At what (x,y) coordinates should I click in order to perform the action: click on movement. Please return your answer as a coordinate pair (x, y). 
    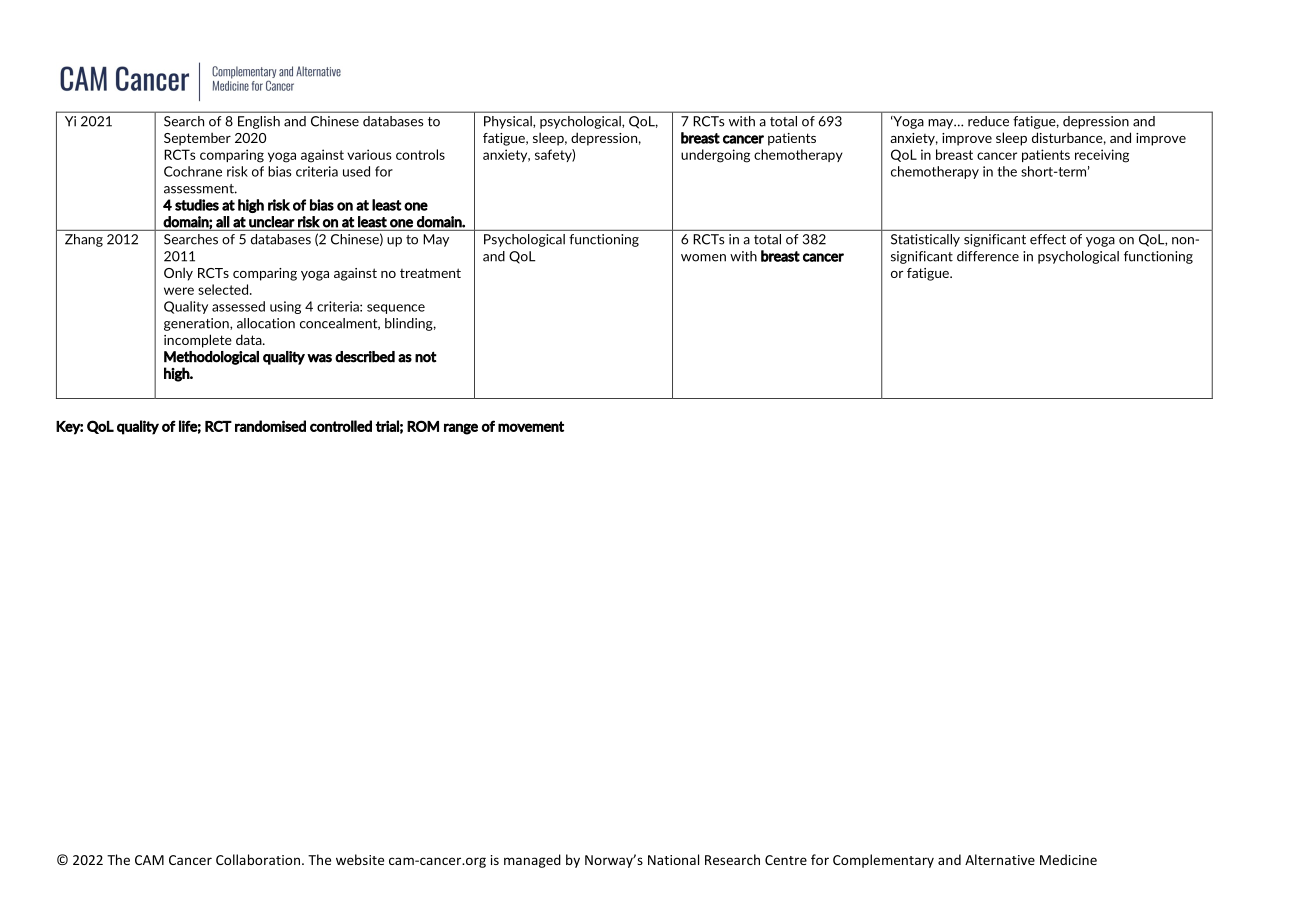
    Looking at the image, I should click on (531, 426).
